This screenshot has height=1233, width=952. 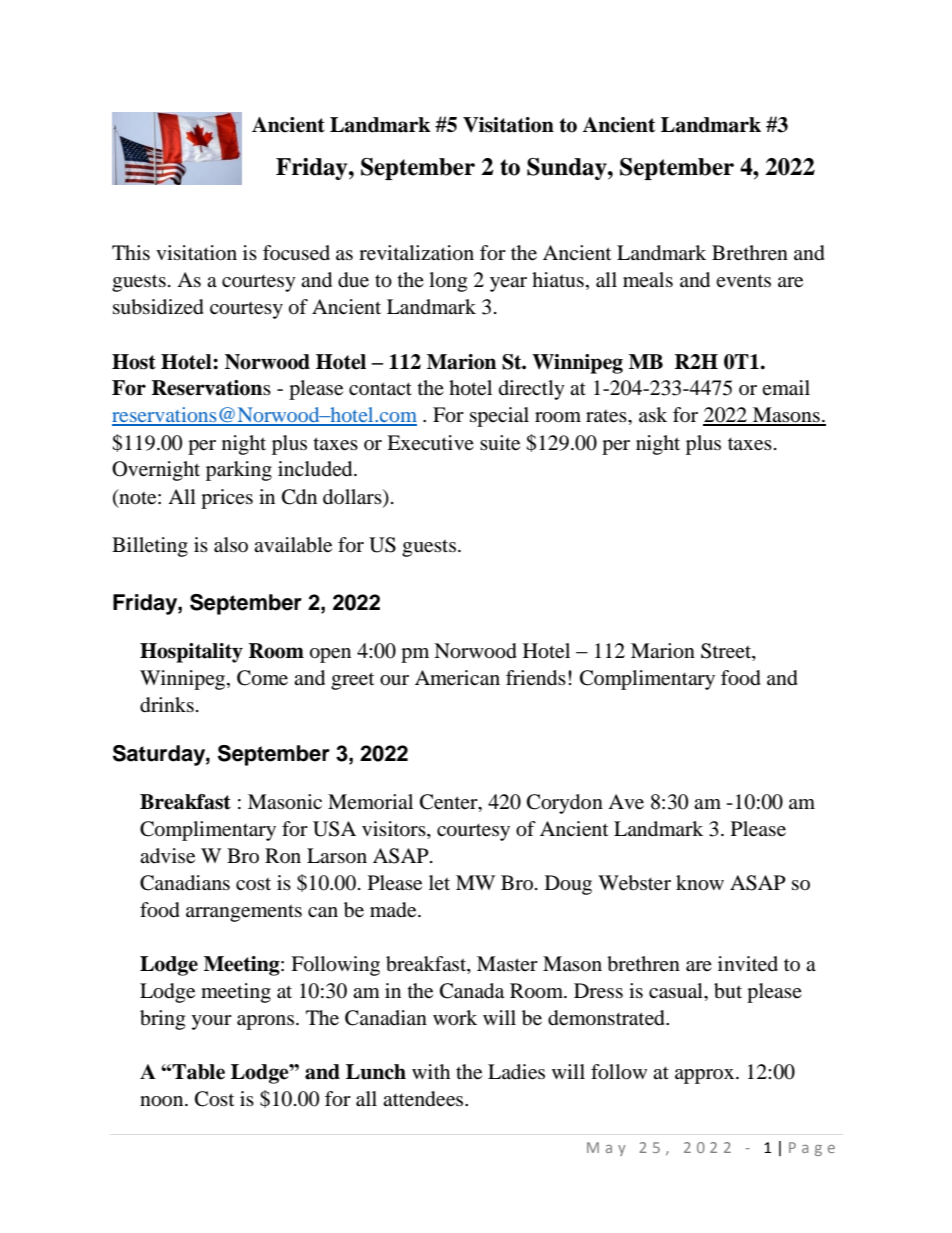 I want to click on friends, so click(x=536, y=678).
